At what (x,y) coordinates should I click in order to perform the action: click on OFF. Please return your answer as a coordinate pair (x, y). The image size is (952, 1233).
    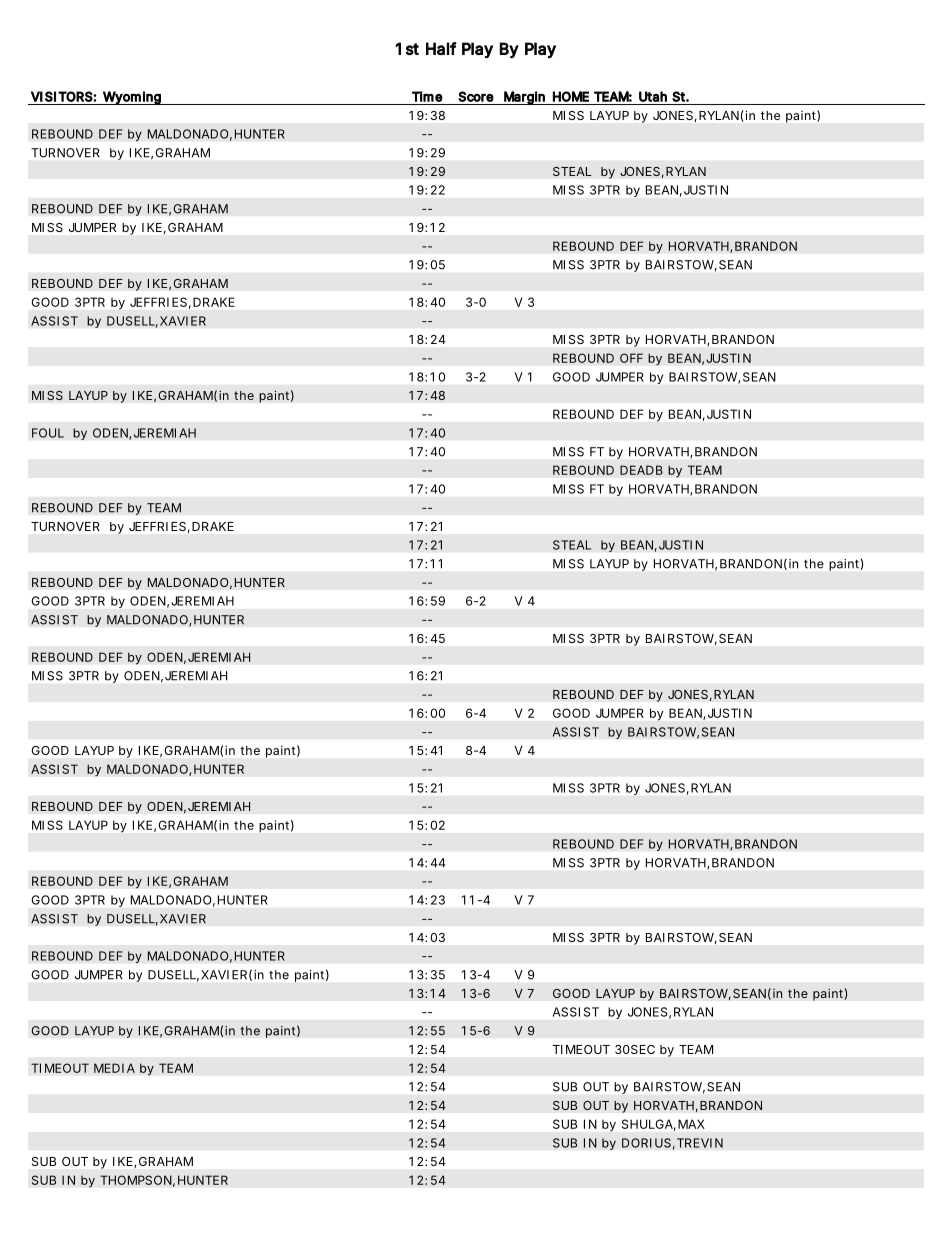
    Looking at the image, I should click on (631, 358).
